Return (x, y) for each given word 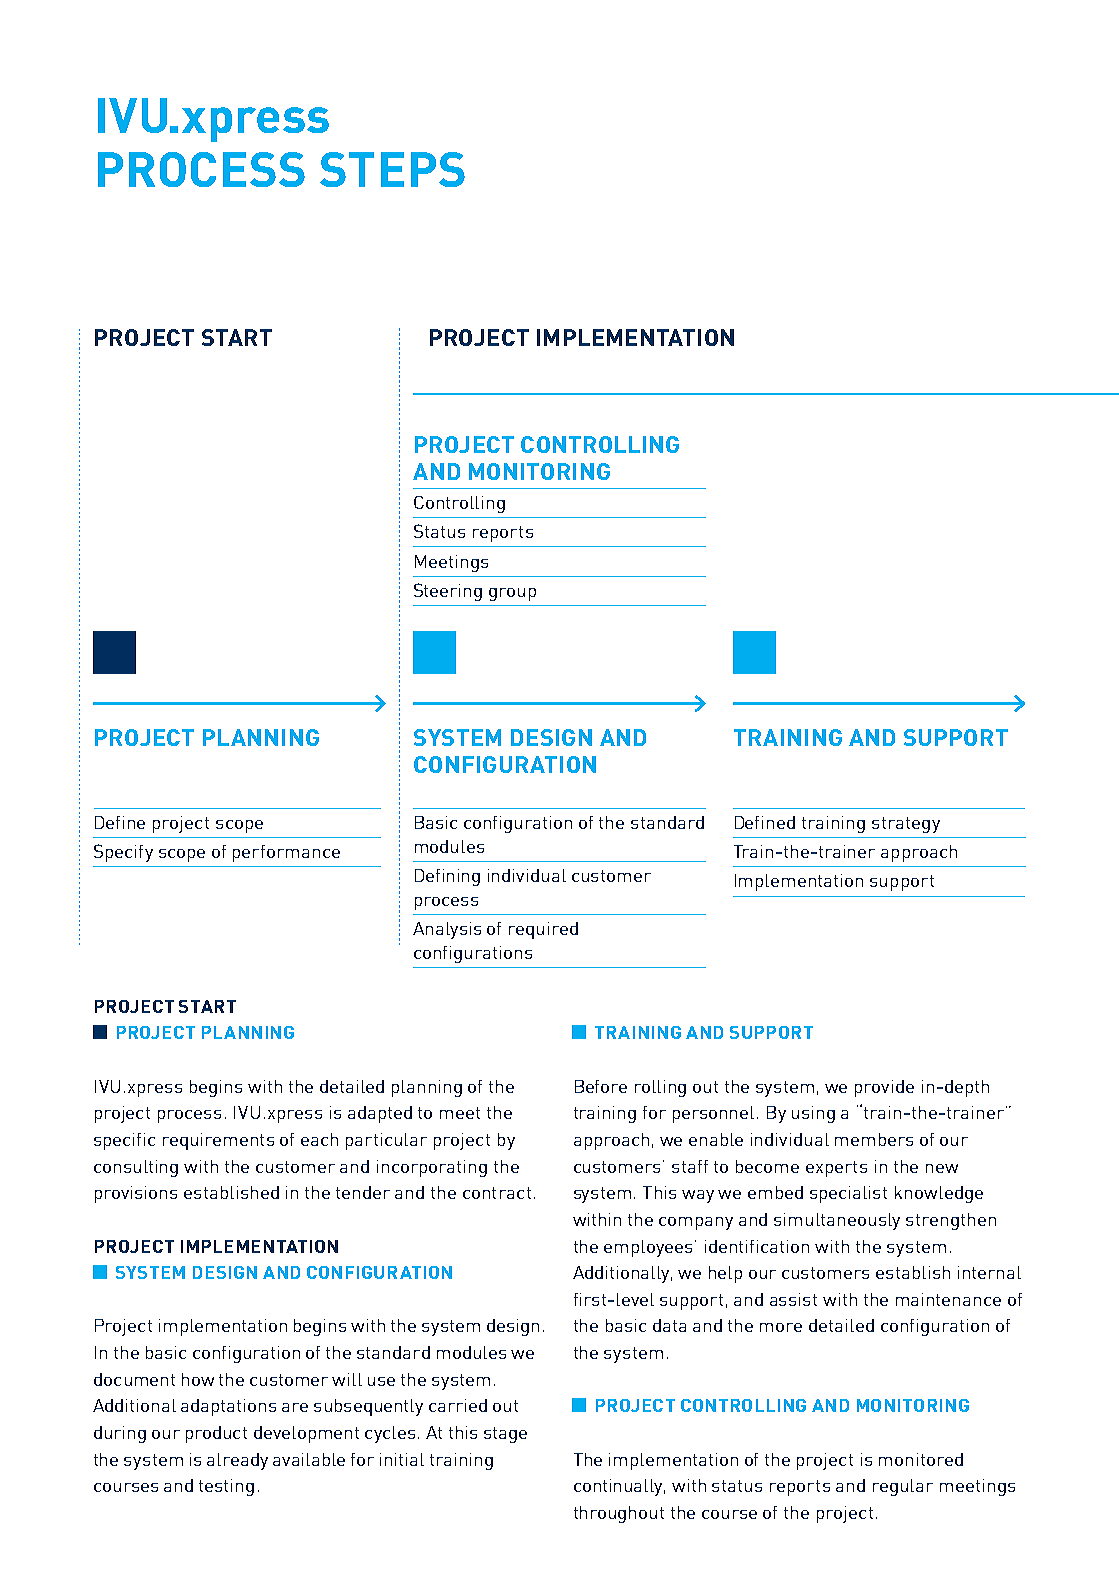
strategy (906, 825)
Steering (448, 592)
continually (619, 1487)
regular (903, 1487)
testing (226, 1487)
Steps (392, 169)
